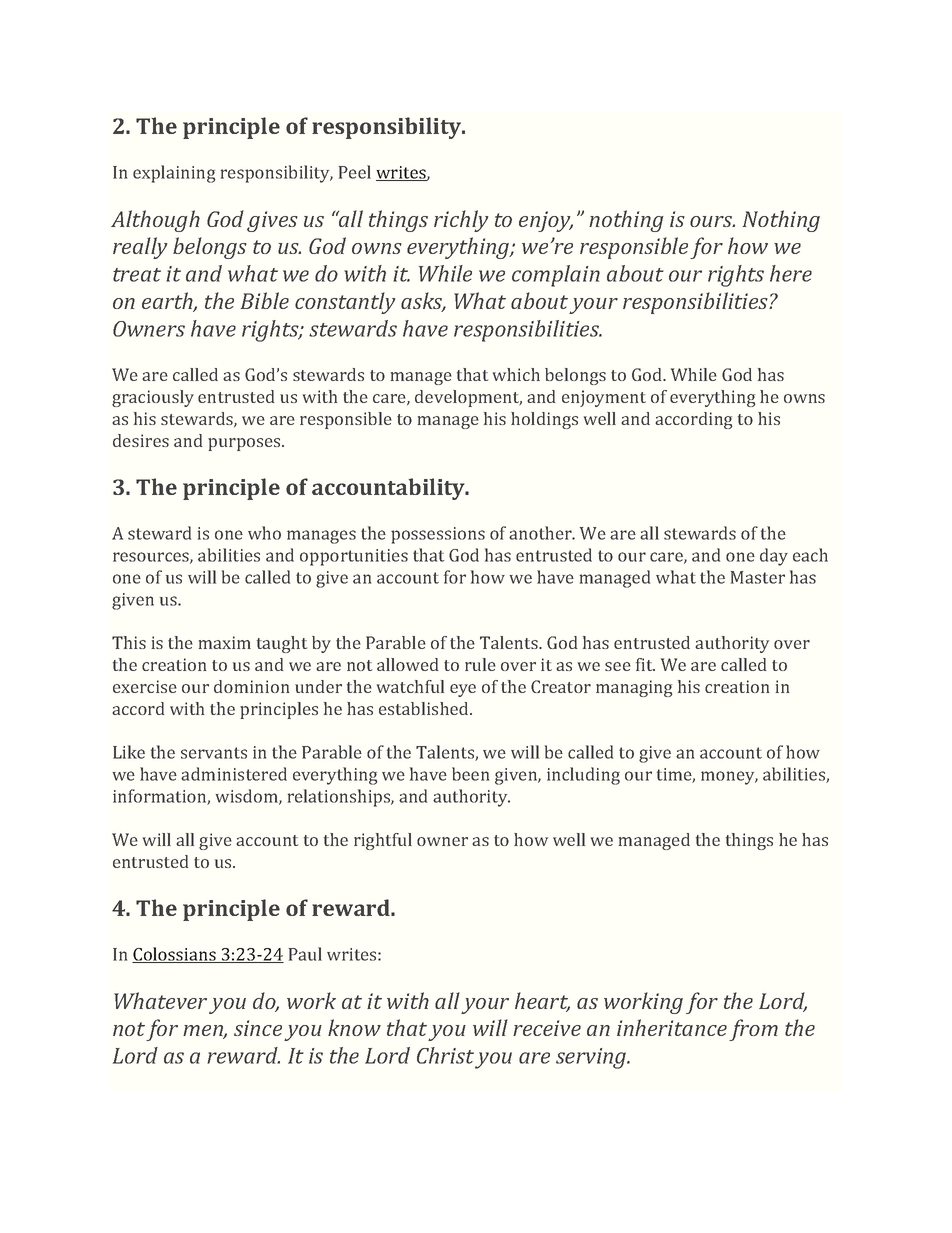 This document has height=1233, width=952. What do you see at coordinates (445, 1055) in the document?
I see `Christ` at bounding box center [445, 1055].
